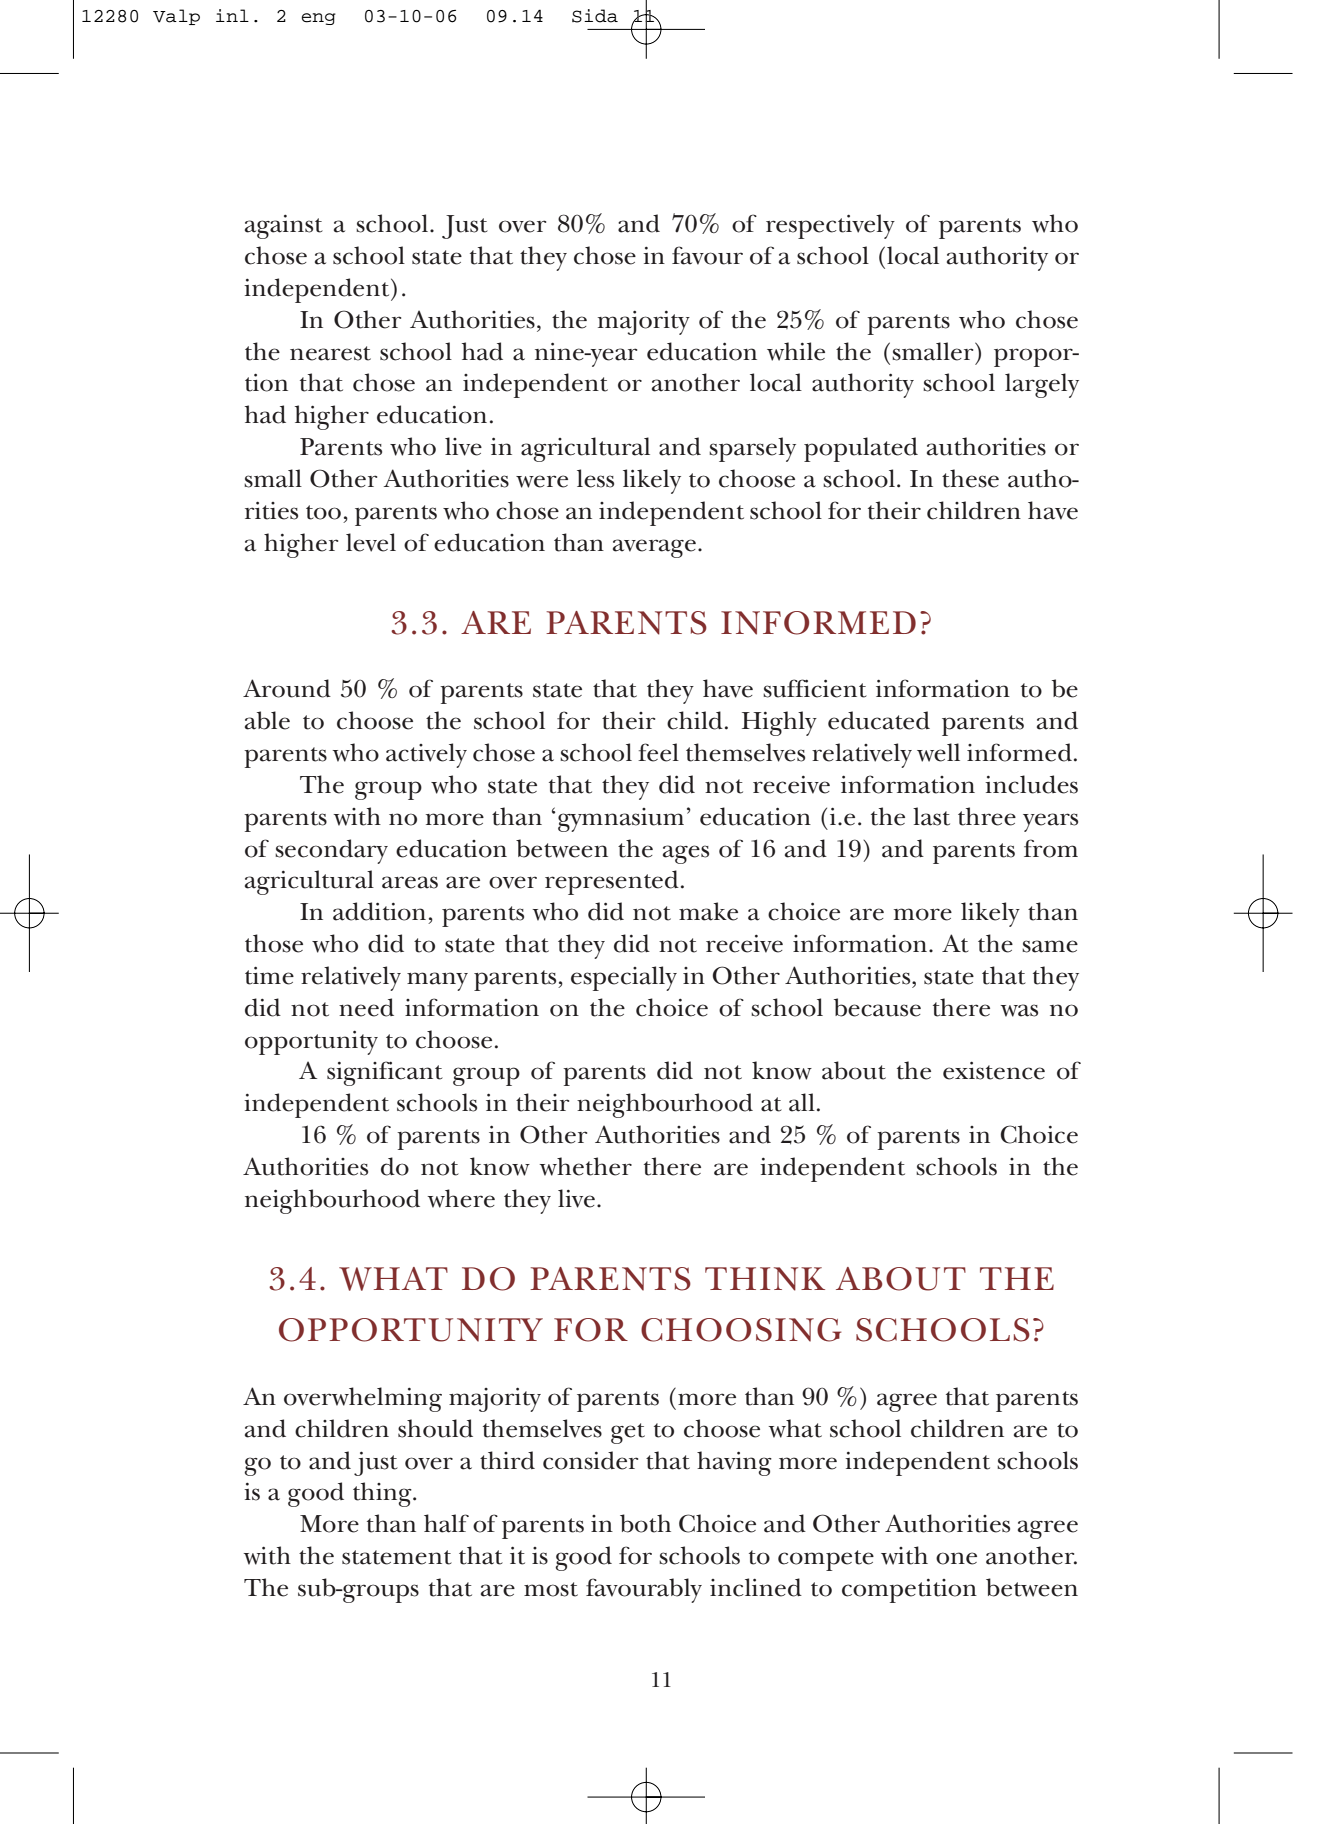 The width and height of the document is (1317, 1824). I want to click on existence, so click(994, 1070).
